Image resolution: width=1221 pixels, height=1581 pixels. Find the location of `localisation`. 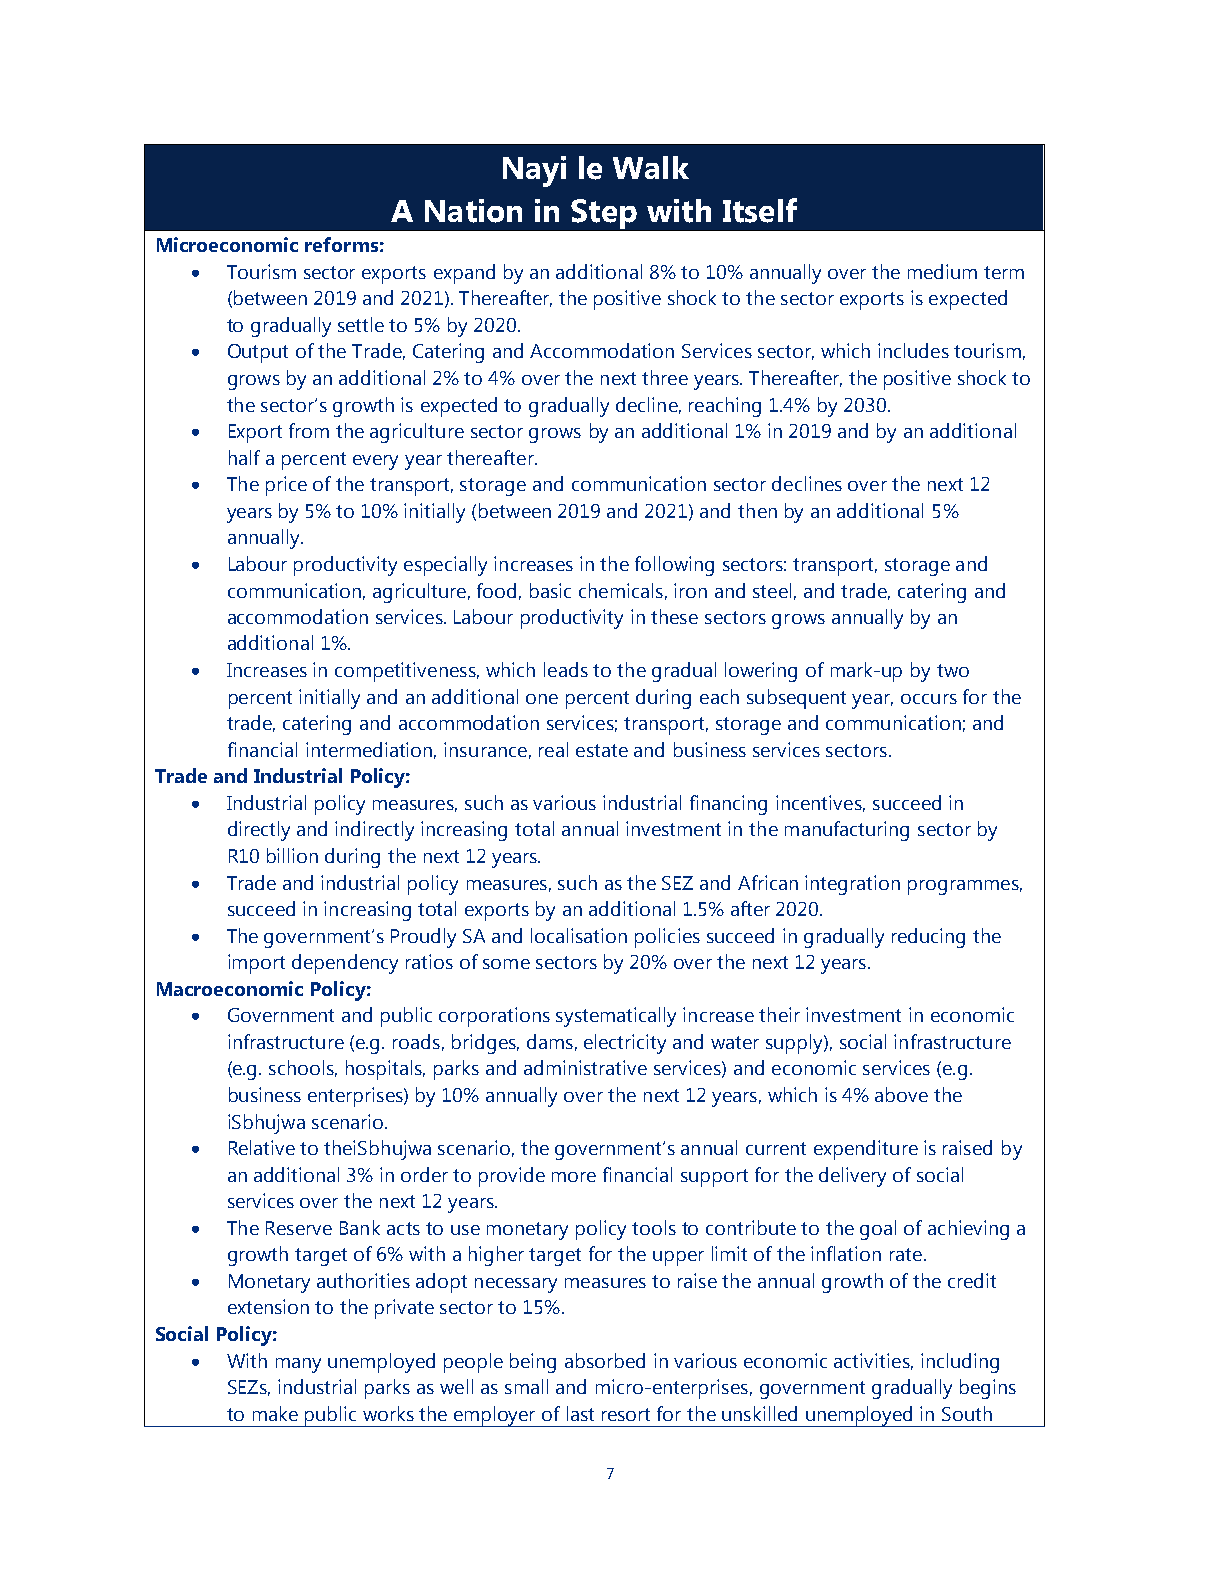

localisation is located at coordinates (579, 935).
